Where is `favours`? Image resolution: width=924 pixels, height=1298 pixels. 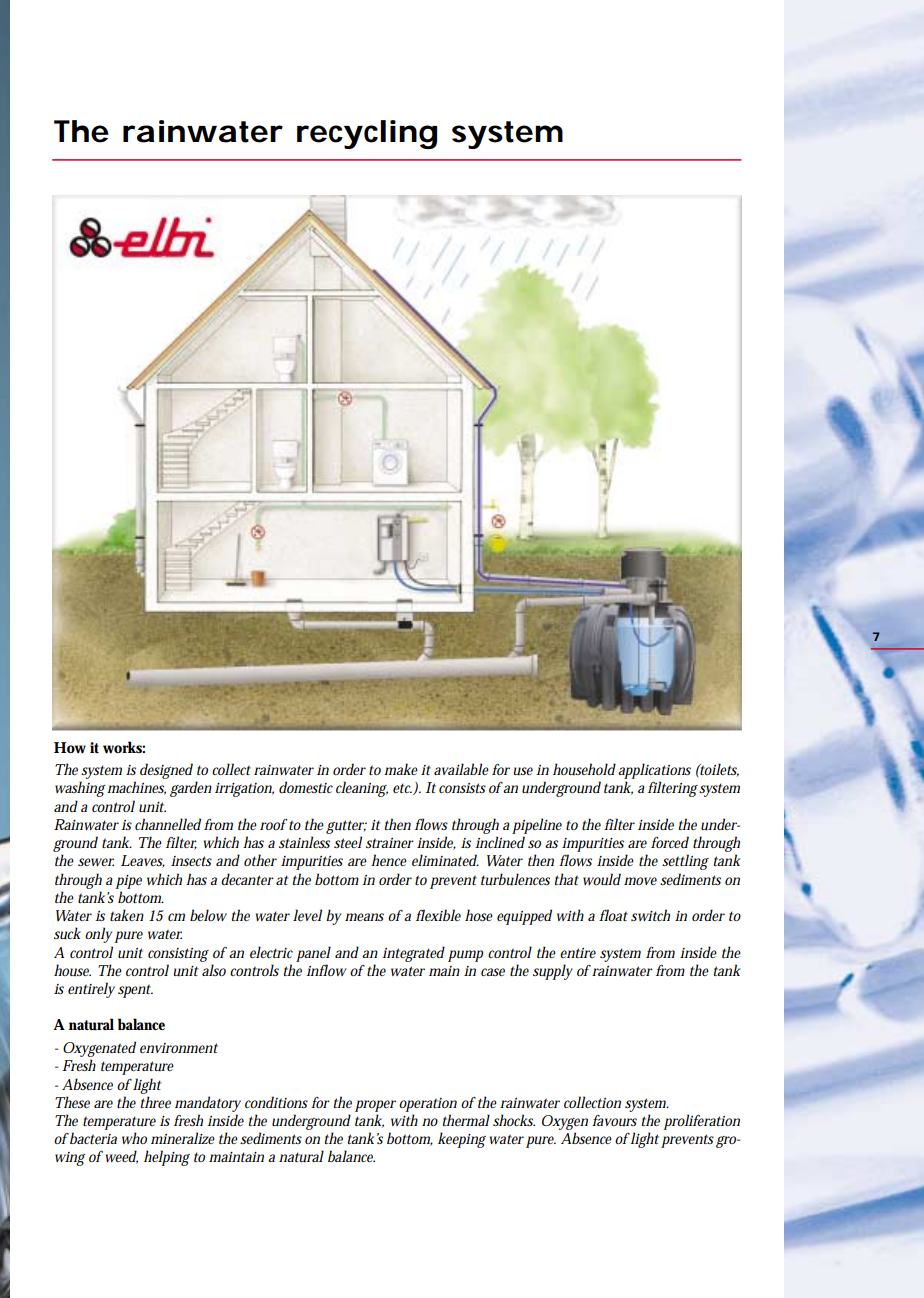
favours is located at coordinates (614, 1121).
